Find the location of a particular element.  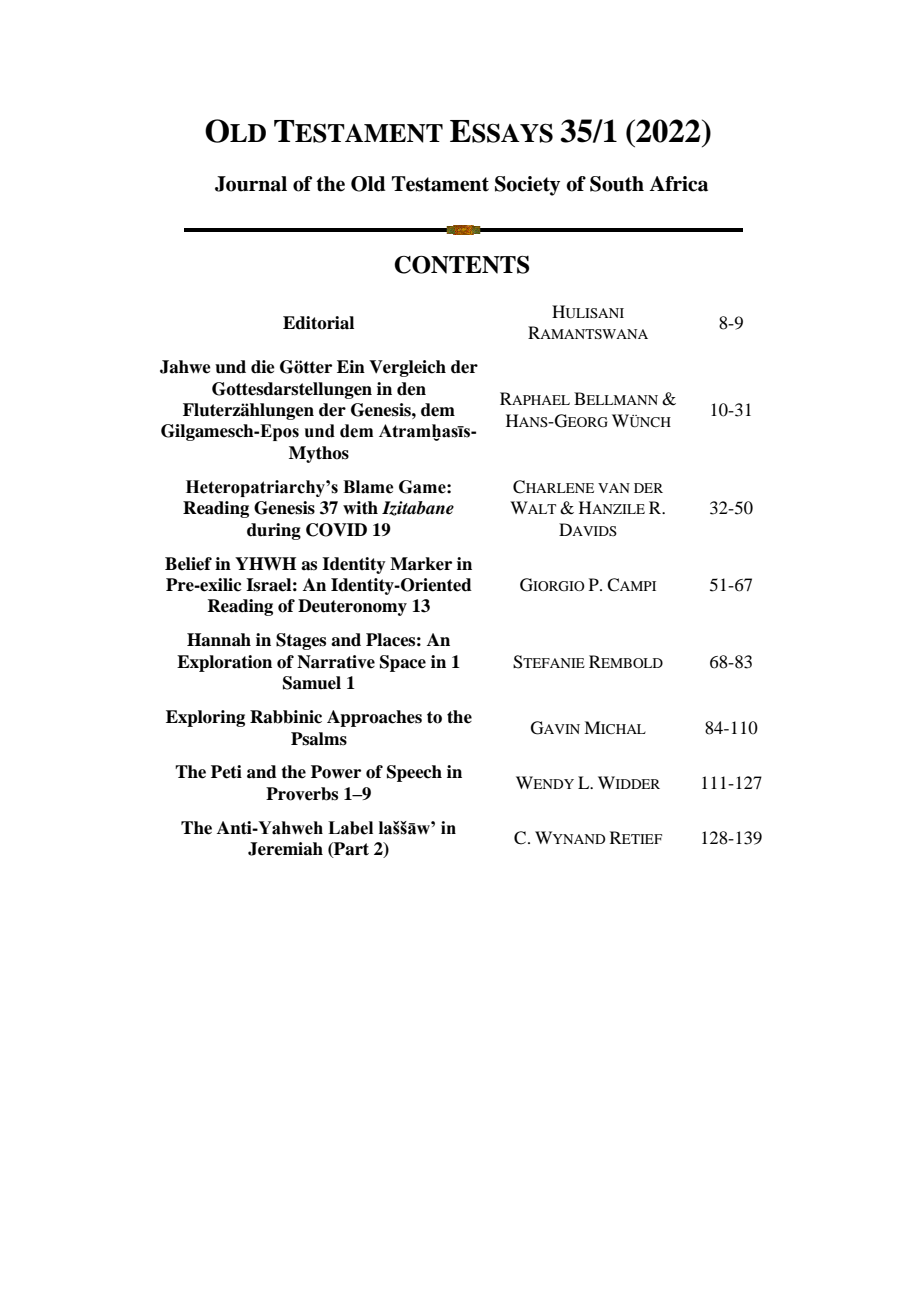

Space is located at coordinates (403, 663).
